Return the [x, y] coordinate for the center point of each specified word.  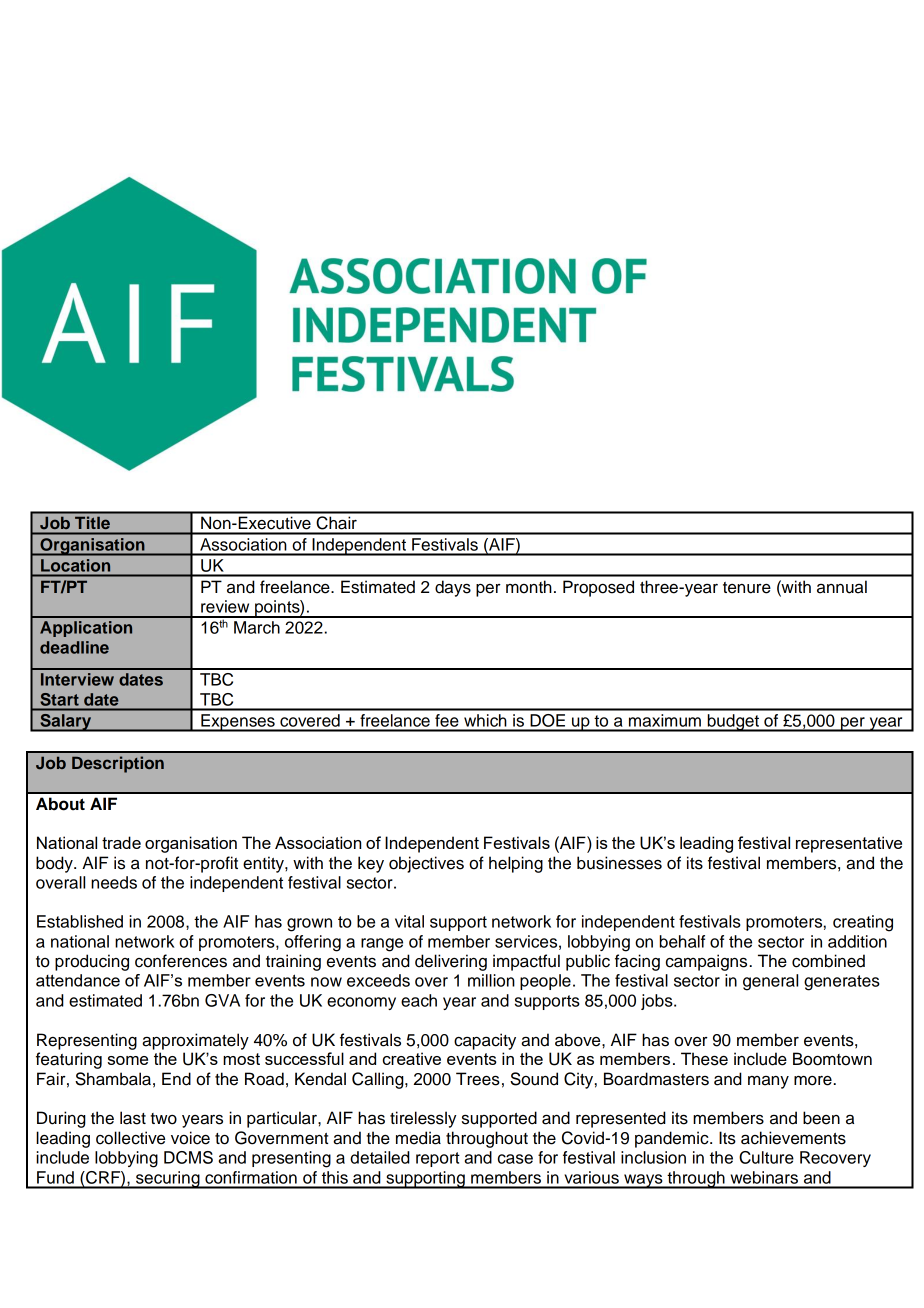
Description [118, 764]
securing [168, 1180]
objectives [426, 864]
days [453, 588]
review [225, 606]
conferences [181, 961]
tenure [747, 588]
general [770, 982]
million [491, 980]
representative [849, 844]
